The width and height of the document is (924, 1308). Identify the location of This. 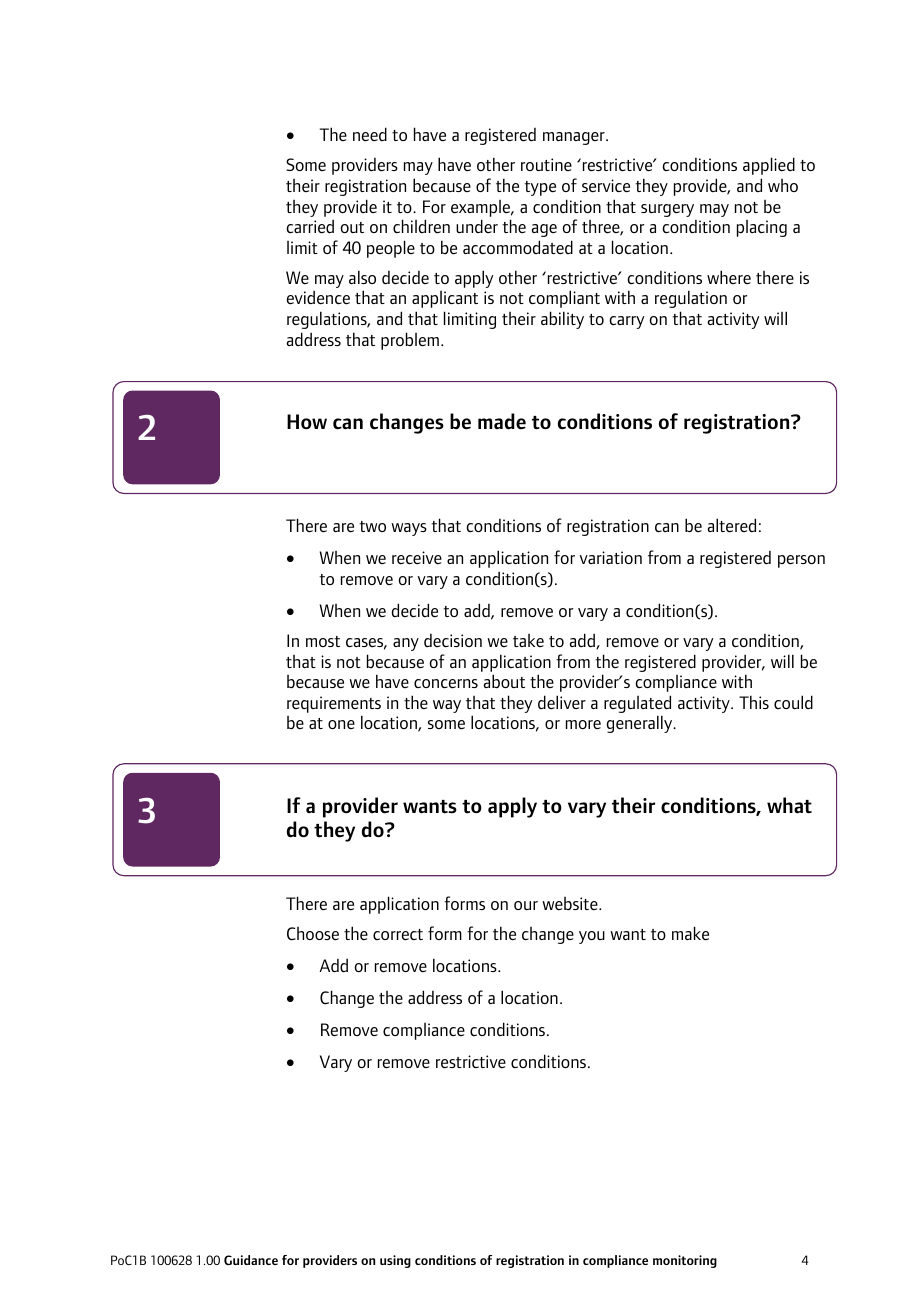
(754, 702).
